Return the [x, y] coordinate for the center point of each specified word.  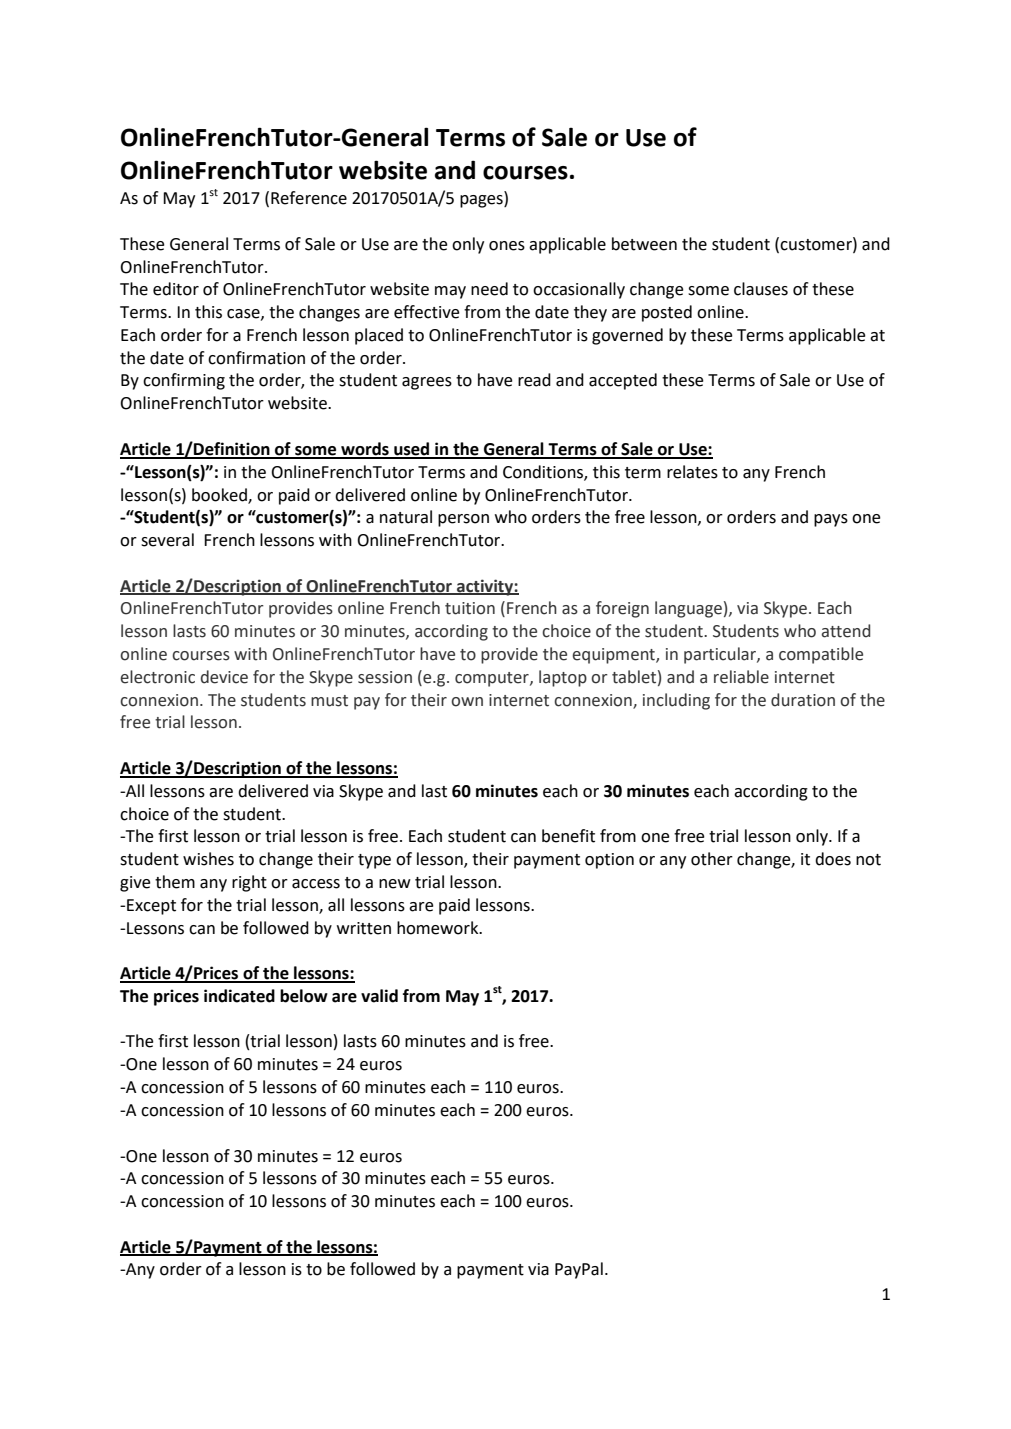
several [167, 540]
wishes [208, 859]
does [833, 859]
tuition [470, 608]
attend [845, 631]
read [534, 380]
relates [692, 472]
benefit [568, 836]
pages [482, 201]
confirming [184, 381]
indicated [239, 996]
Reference [309, 198]
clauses [761, 289]
